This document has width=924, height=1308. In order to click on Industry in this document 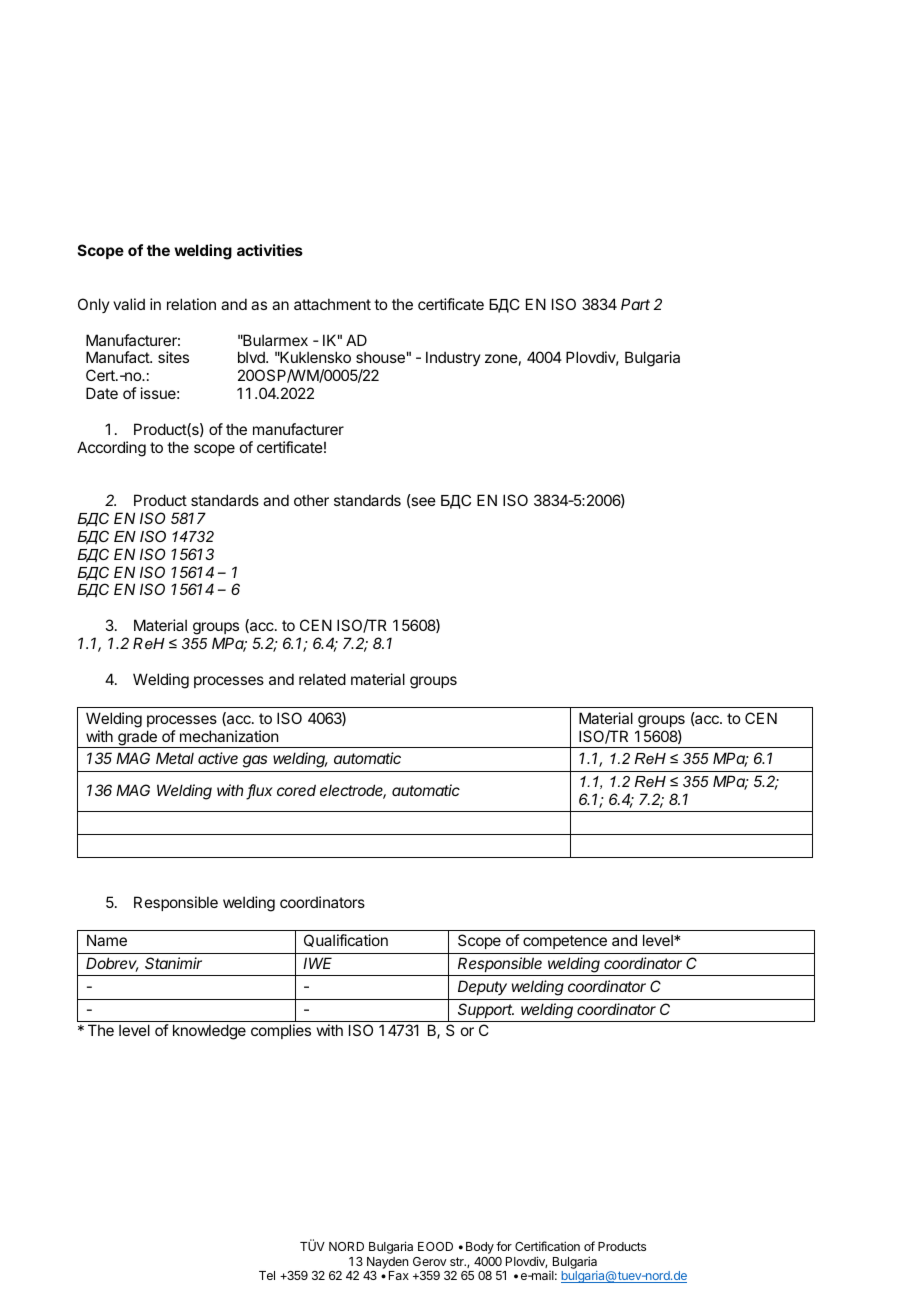, I will do `click(453, 358)`.
